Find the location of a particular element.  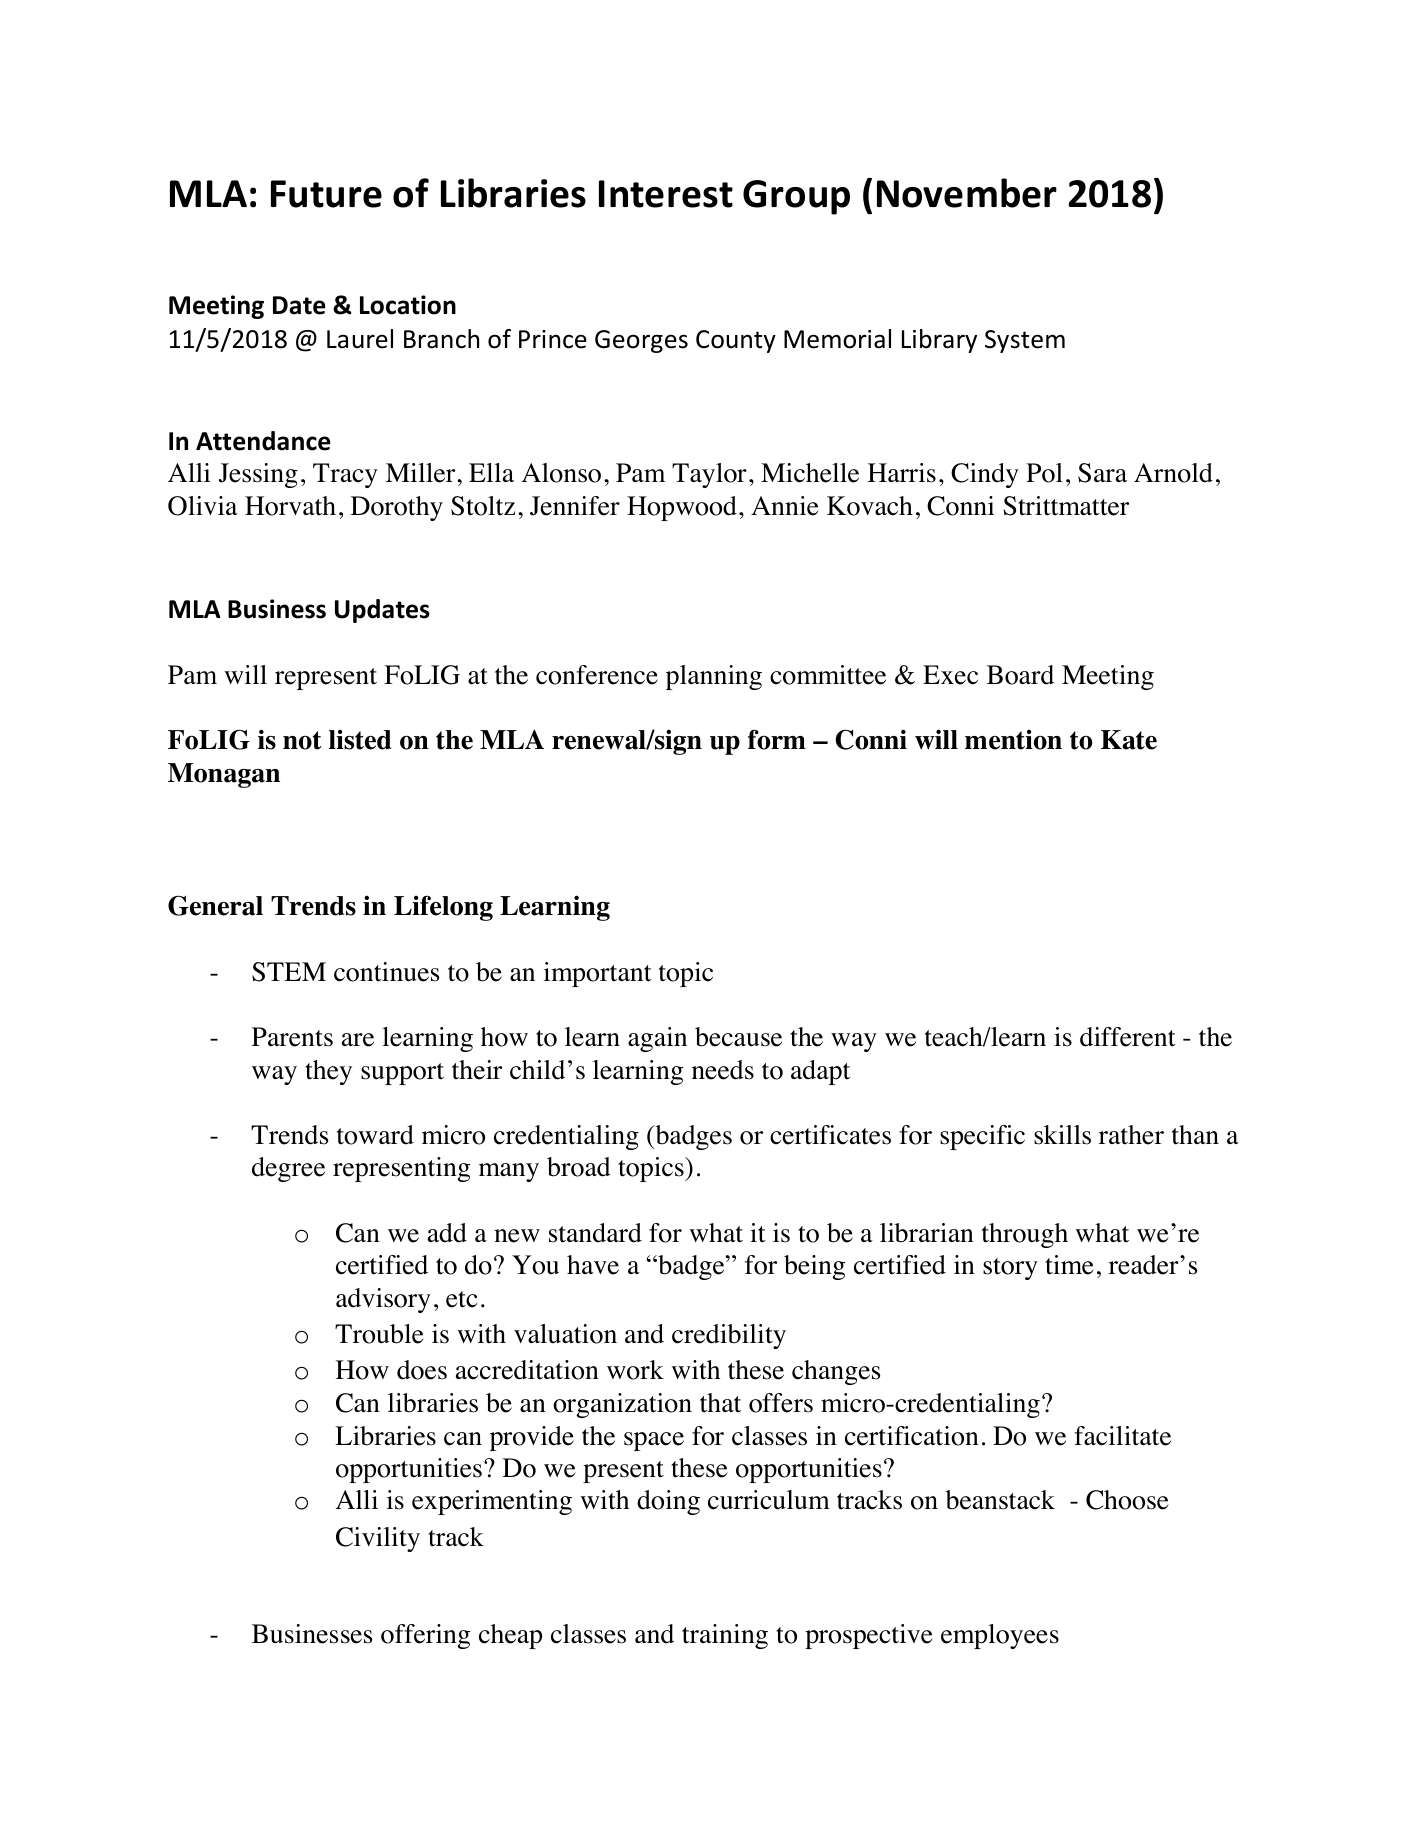

different is located at coordinates (1128, 1037).
